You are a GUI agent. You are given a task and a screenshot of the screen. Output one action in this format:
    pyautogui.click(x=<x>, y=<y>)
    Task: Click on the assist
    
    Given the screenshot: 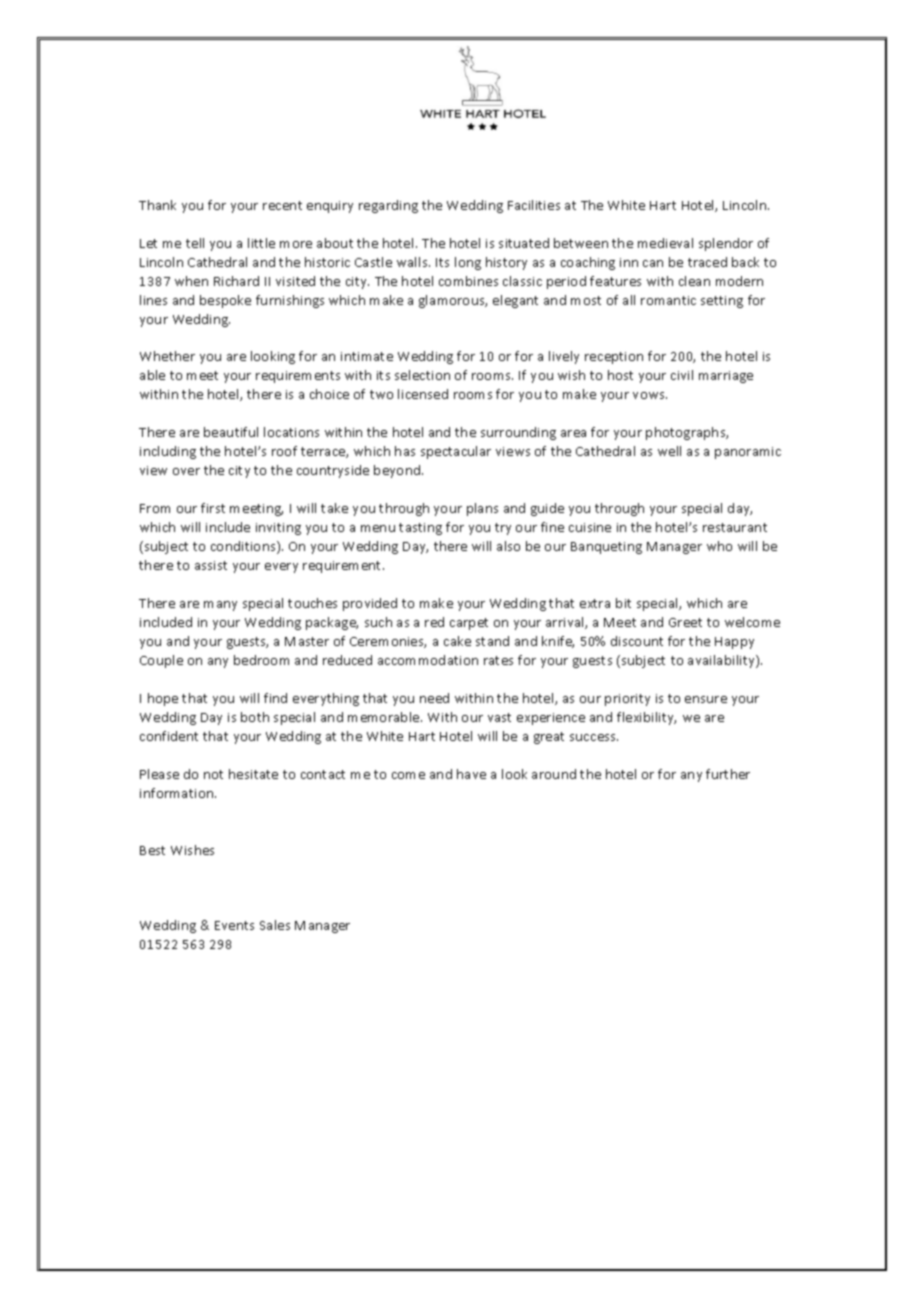 What is the action you would take?
    pyautogui.click(x=211, y=565)
